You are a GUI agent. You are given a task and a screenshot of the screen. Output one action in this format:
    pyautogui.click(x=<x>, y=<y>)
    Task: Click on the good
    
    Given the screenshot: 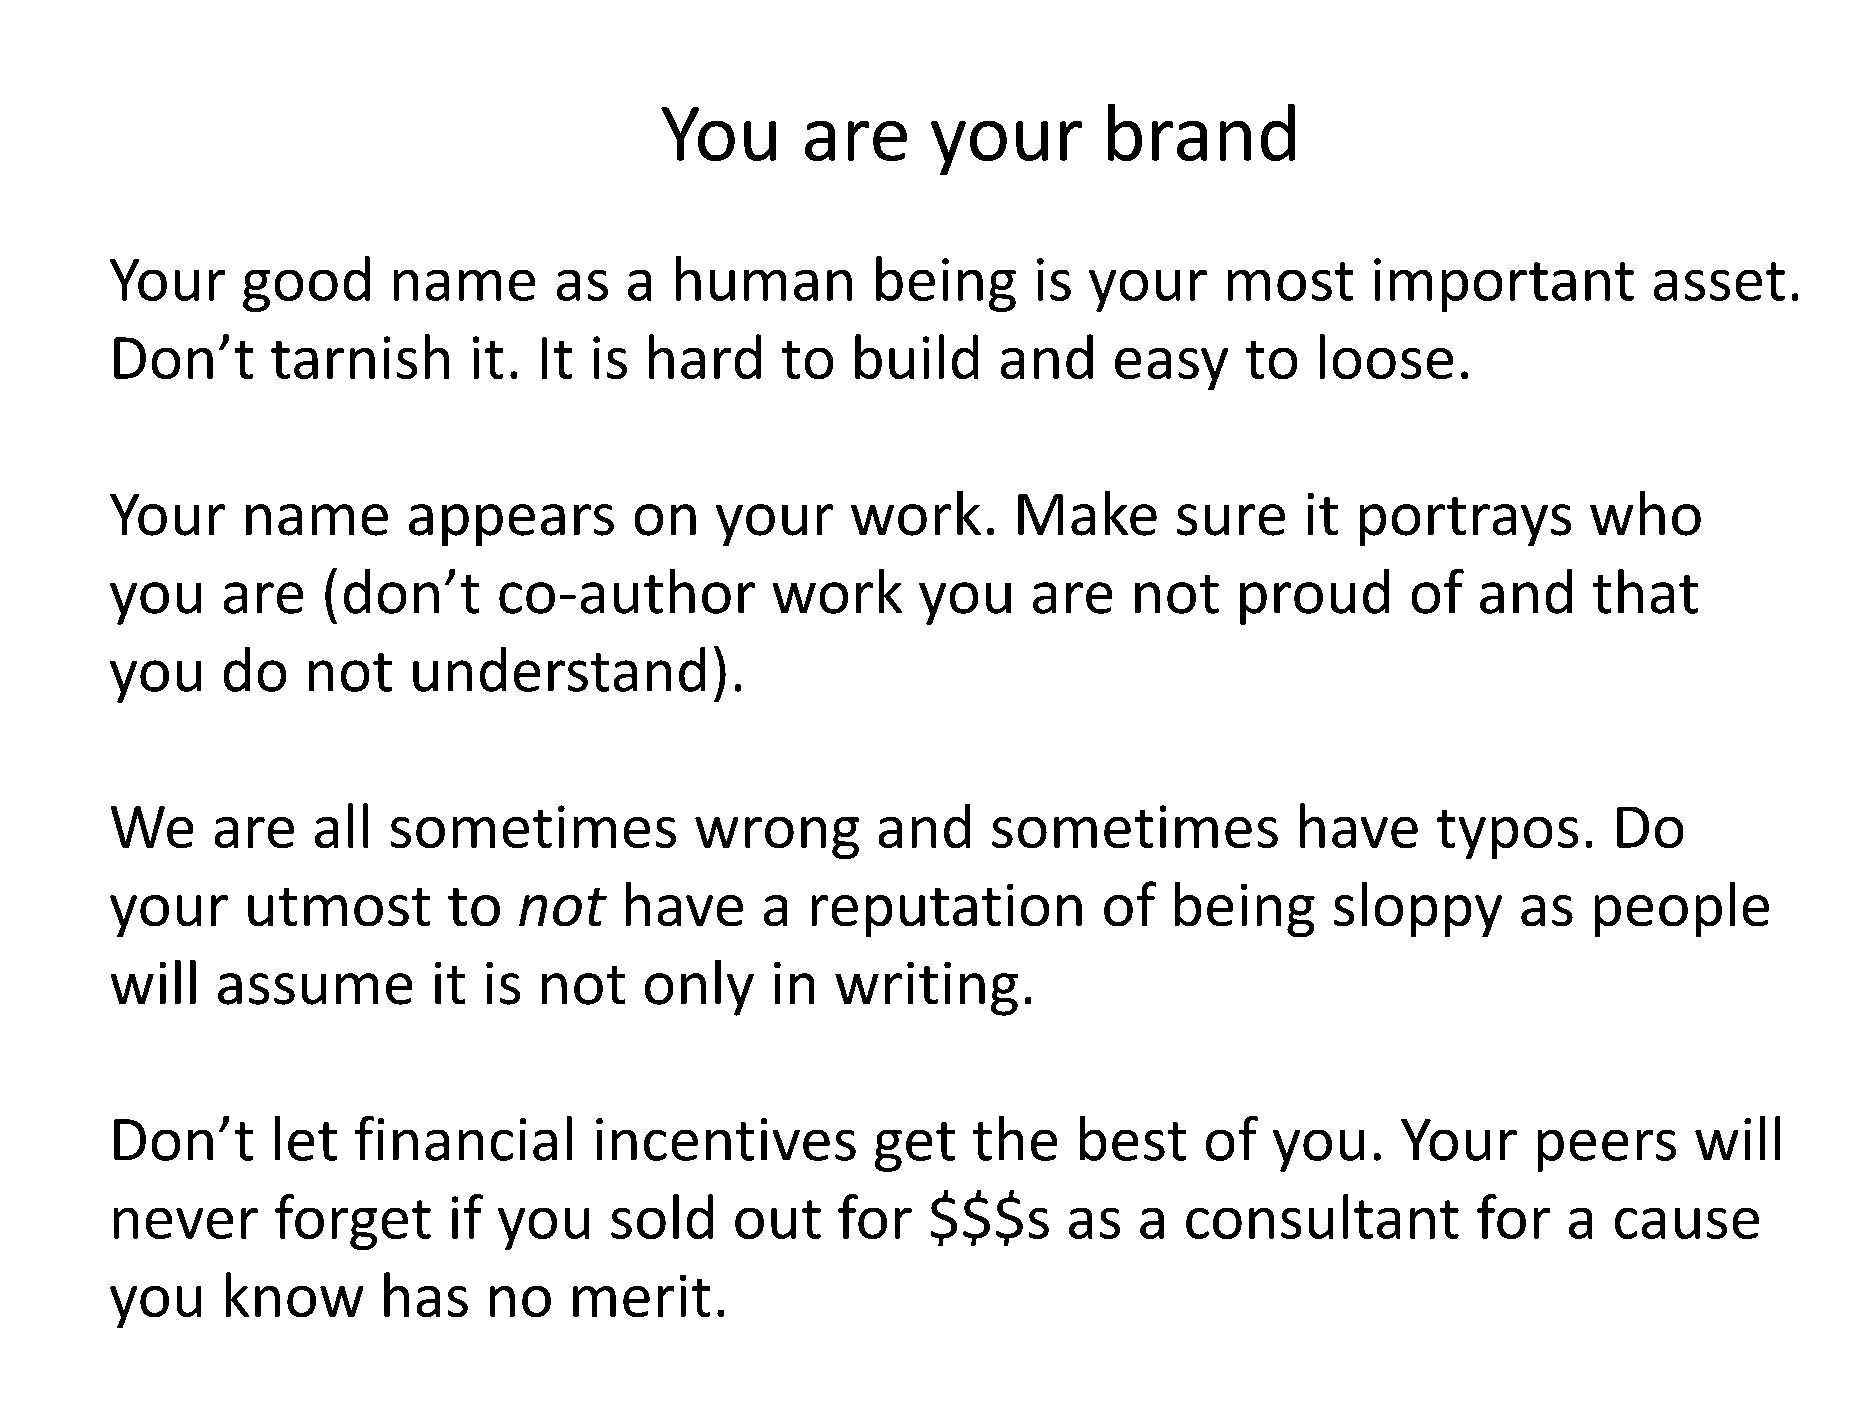 What is the action you would take?
    pyautogui.click(x=306, y=284)
